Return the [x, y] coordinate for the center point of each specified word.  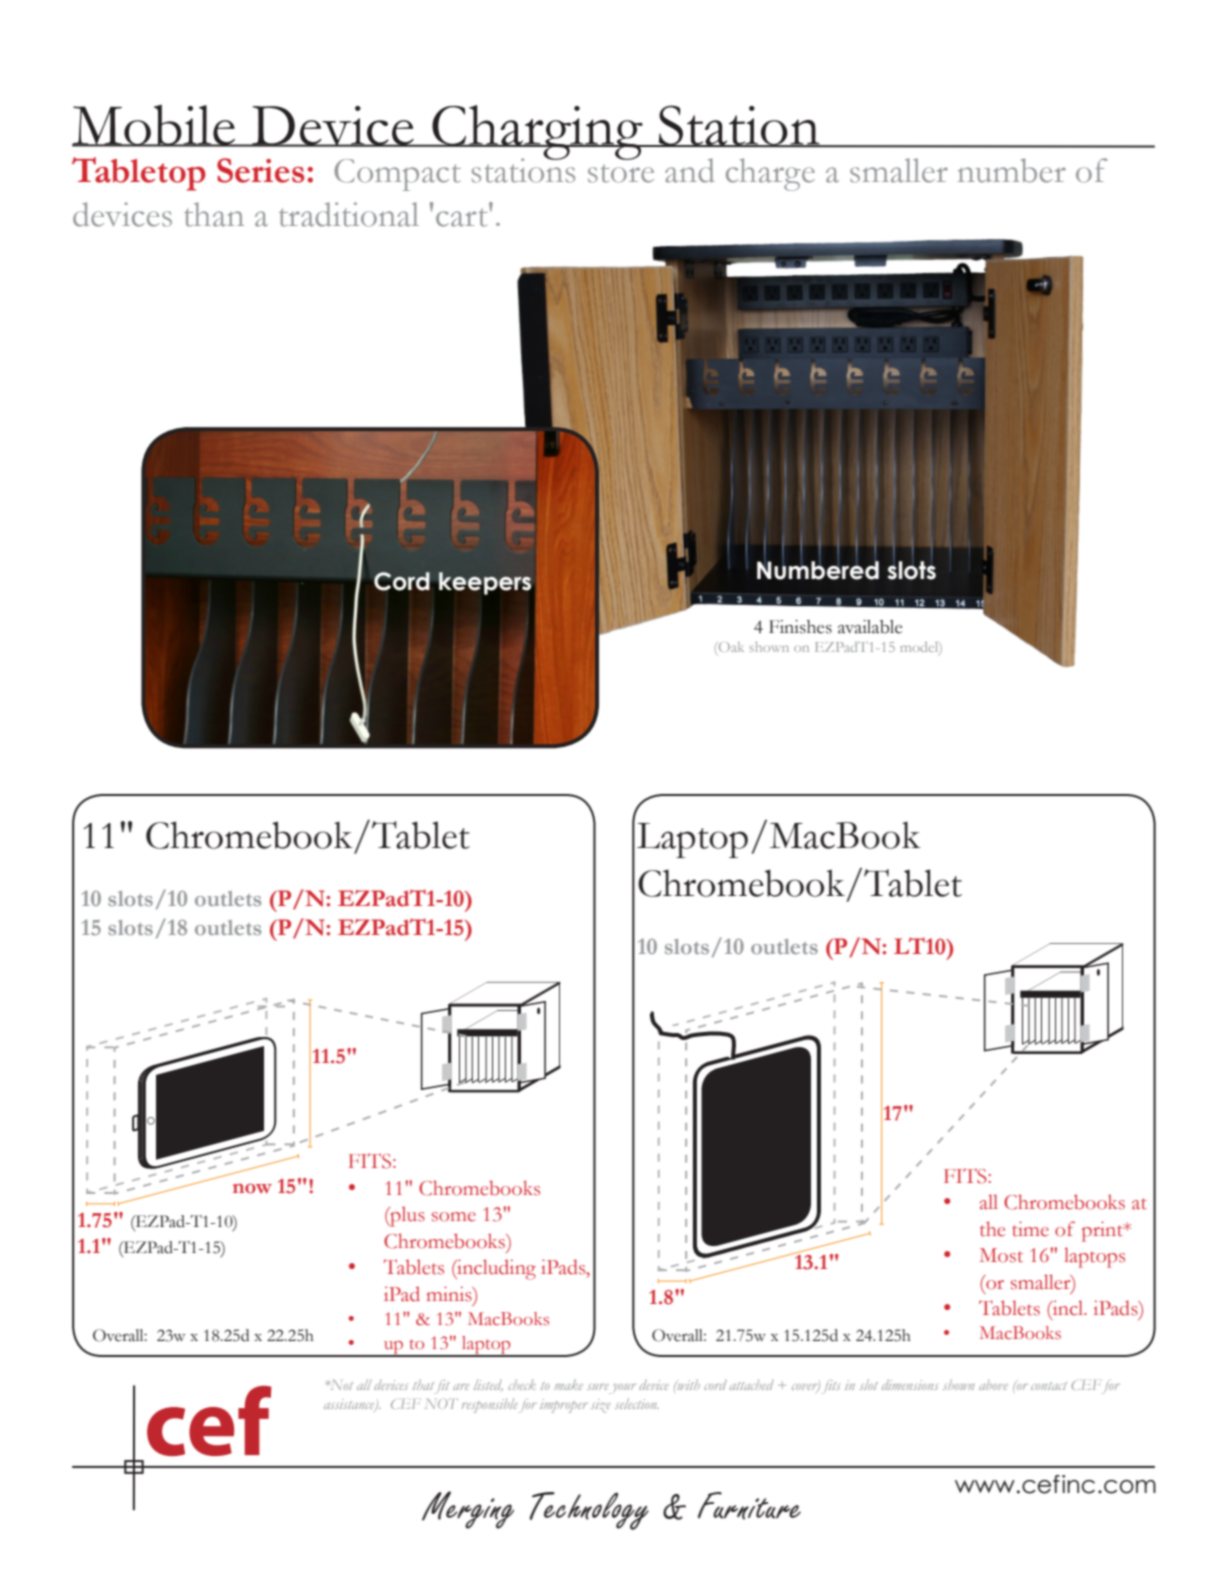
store [621, 173]
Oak [730, 647]
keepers [485, 583]
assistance [350, 1405]
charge [770, 174]
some [454, 1217]
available [870, 627]
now [252, 1188]
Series [260, 170]
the [992, 1229]
